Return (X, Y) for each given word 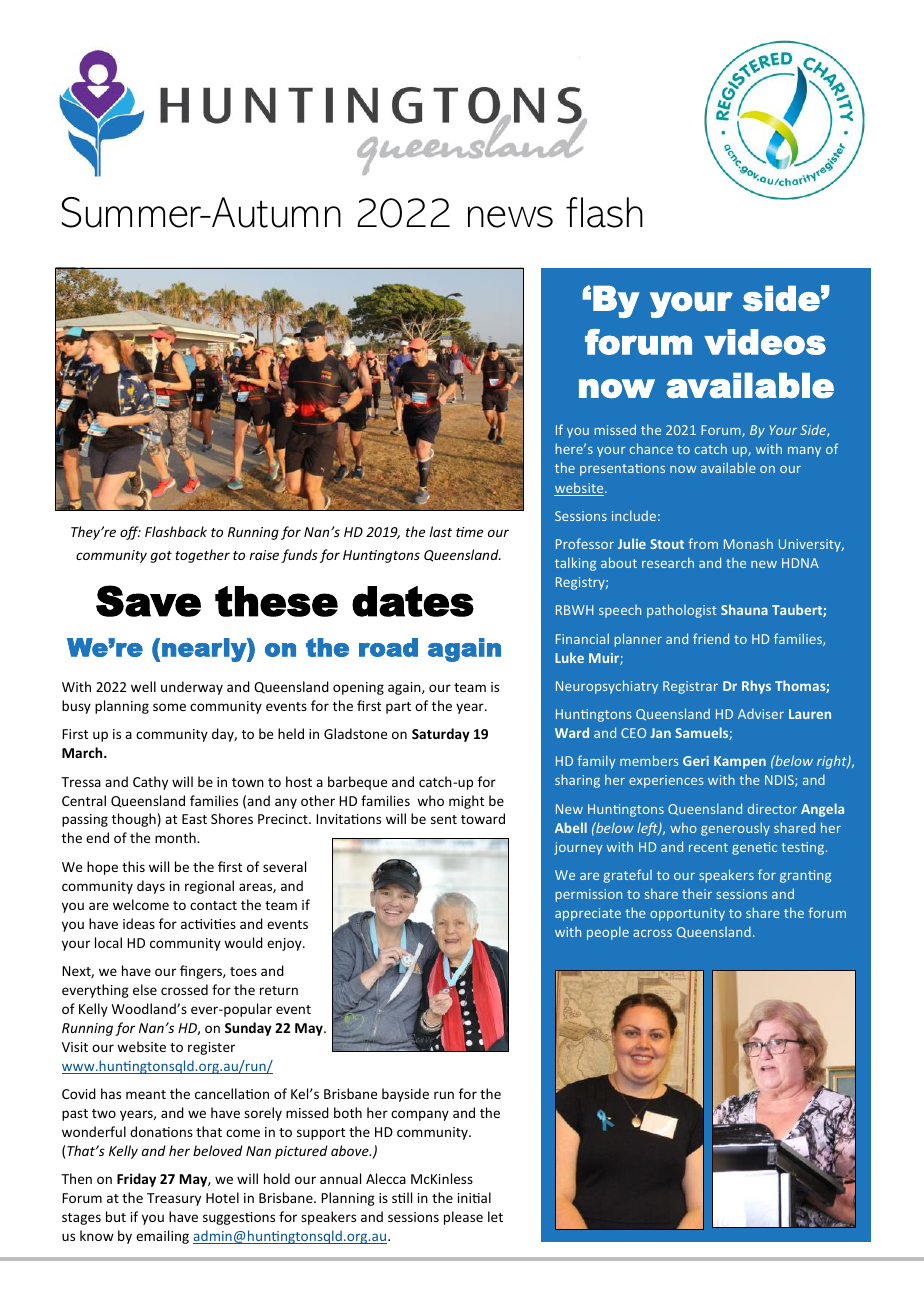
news (510, 217)
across (652, 933)
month (176, 837)
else (145, 989)
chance (651, 448)
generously (735, 829)
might (466, 802)
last (440, 531)
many (804, 452)
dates (413, 601)
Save (148, 601)
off (130, 533)
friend (711, 638)
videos (765, 342)
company (420, 1115)
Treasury (174, 1199)
